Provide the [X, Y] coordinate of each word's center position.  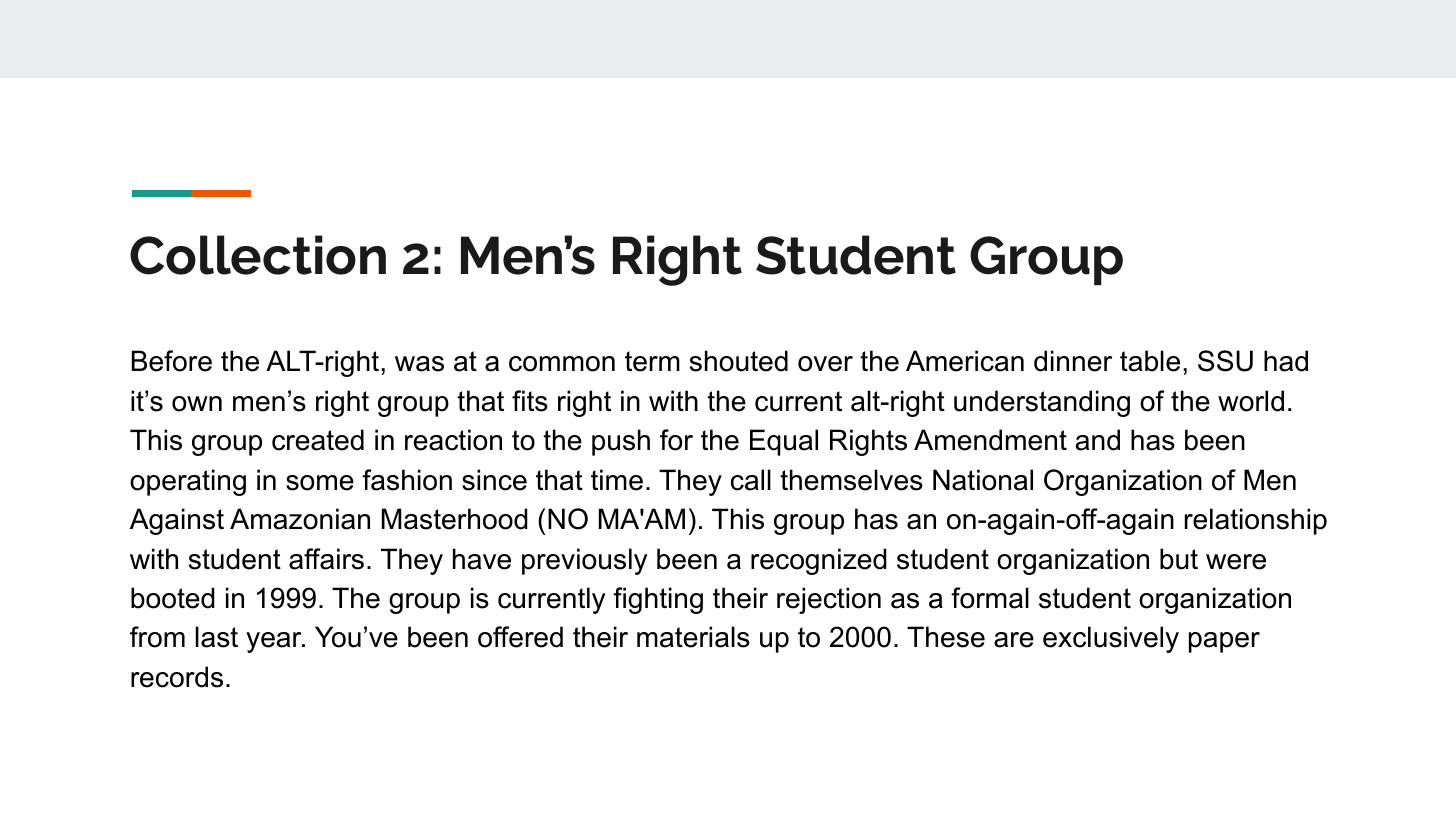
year [275, 642]
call [751, 480]
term [652, 361]
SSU [1225, 361]
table [1150, 361]
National [983, 480]
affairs [326, 559]
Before [172, 361]
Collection [258, 255]
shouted [739, 361]
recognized [819, 561]
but [1179, 559]
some [320, 483]
